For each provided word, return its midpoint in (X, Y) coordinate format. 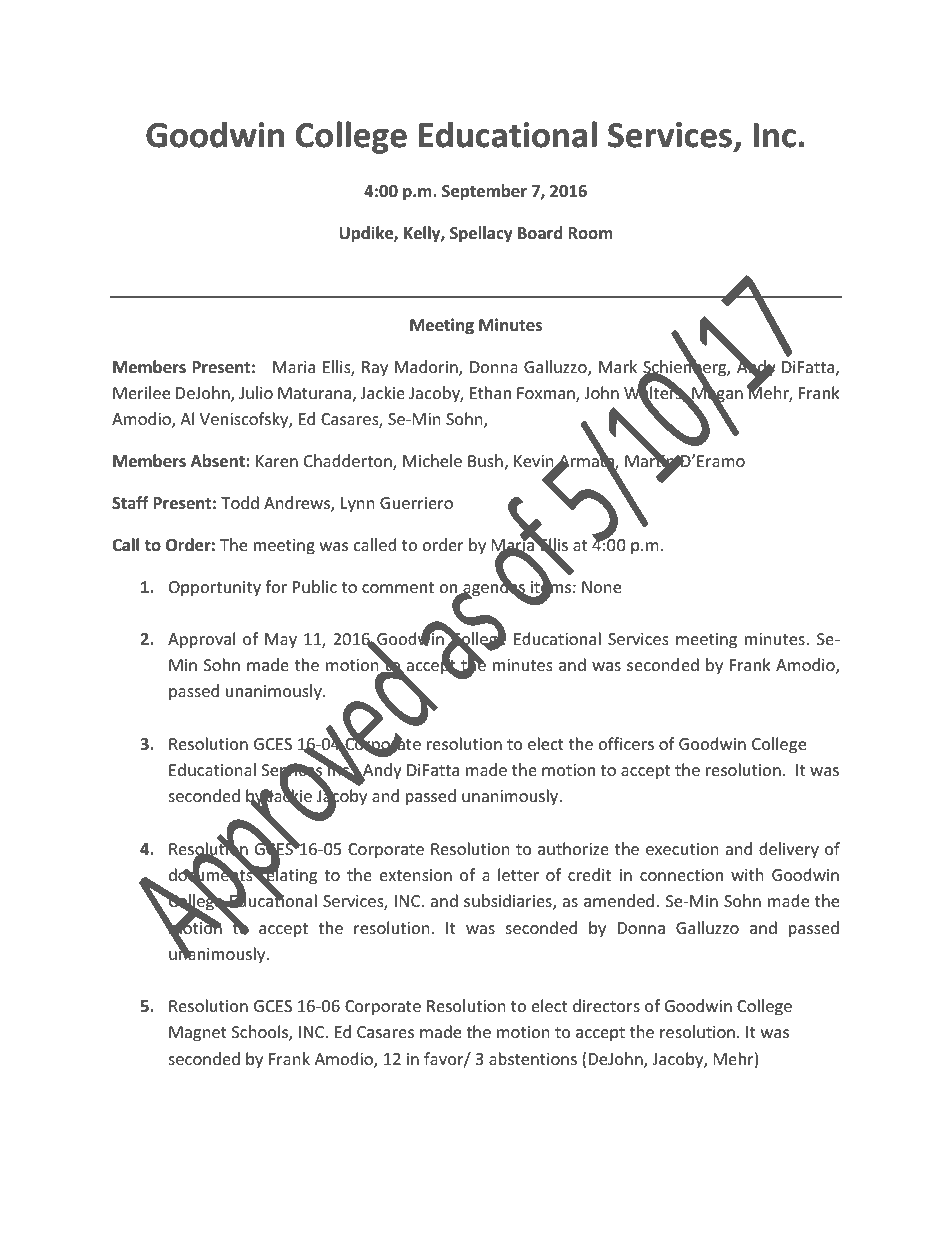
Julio (256, 392)
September (484, 192)
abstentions (533, 1058)
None (601, 587)
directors (606, 1005)
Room (590, 233)
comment (398, 587)
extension (416, 875)
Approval (201, 640)
